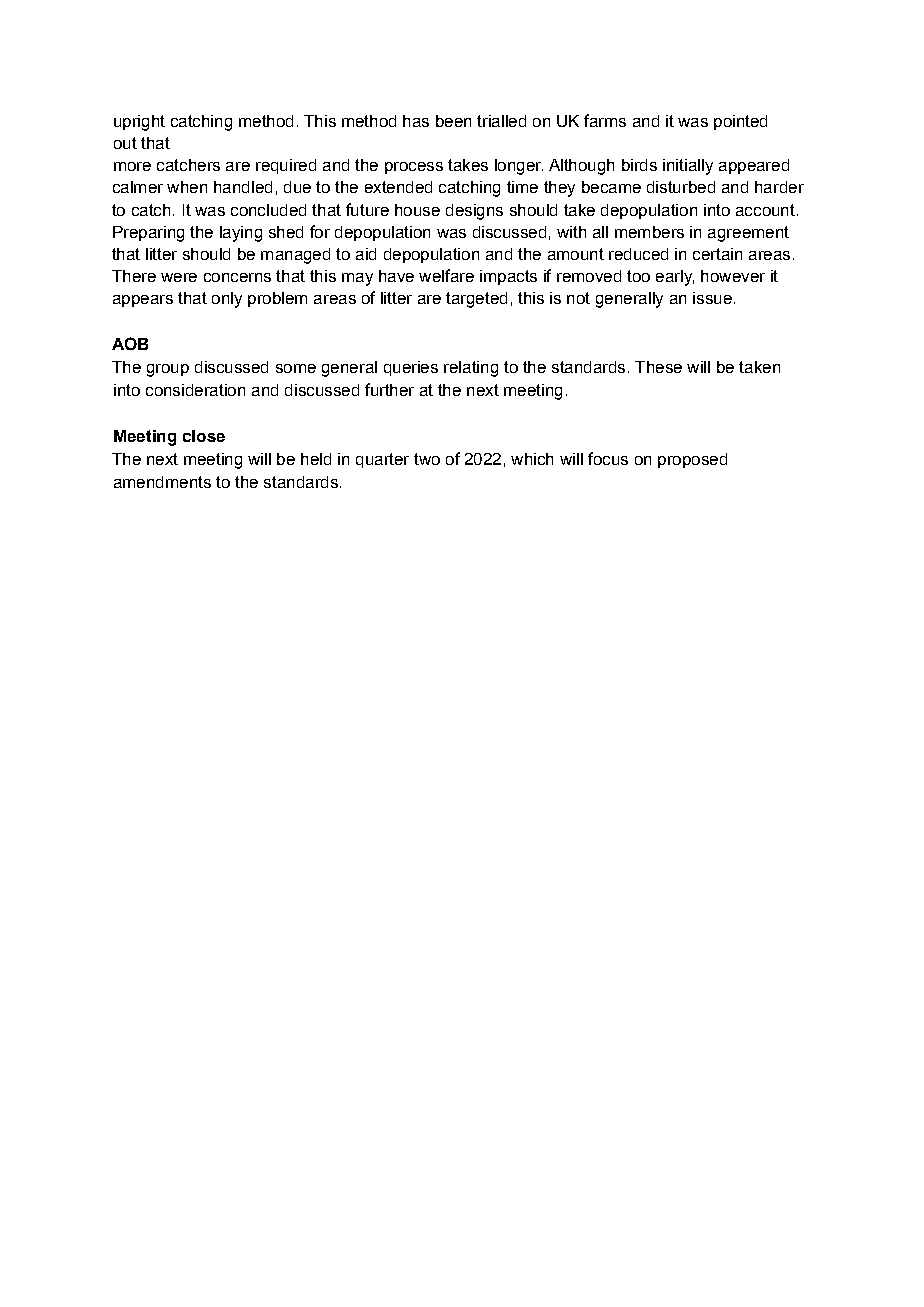  I want to click on issue, so click(712, 298).
